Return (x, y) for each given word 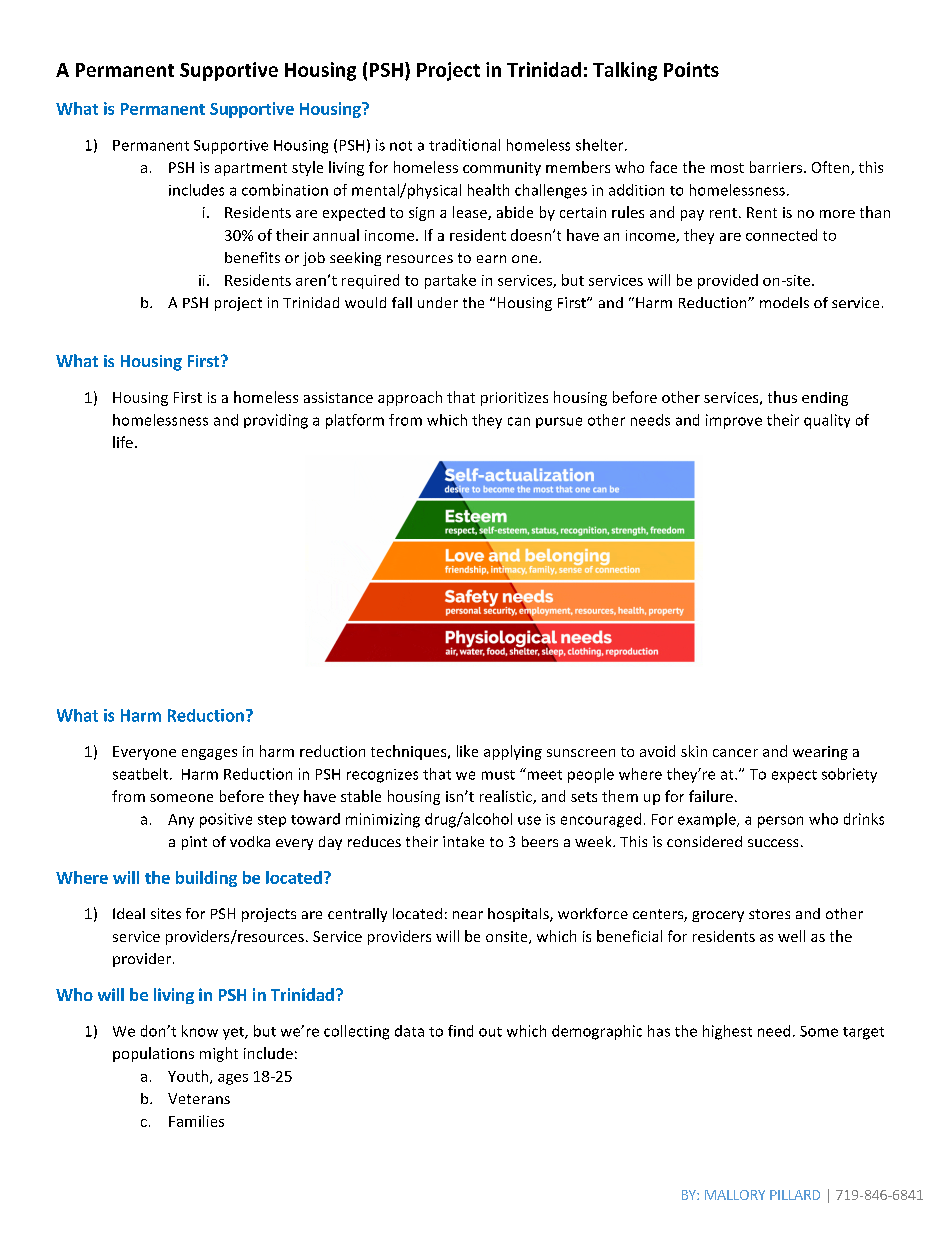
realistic (507, 797)
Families (196, 1121)
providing (276, 421)
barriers (776, 167)
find (460, 1031)
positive (226, 820)
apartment (251, 169)
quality (827, 421)
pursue (559, 422)
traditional (464, 145)
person (780, 822)
